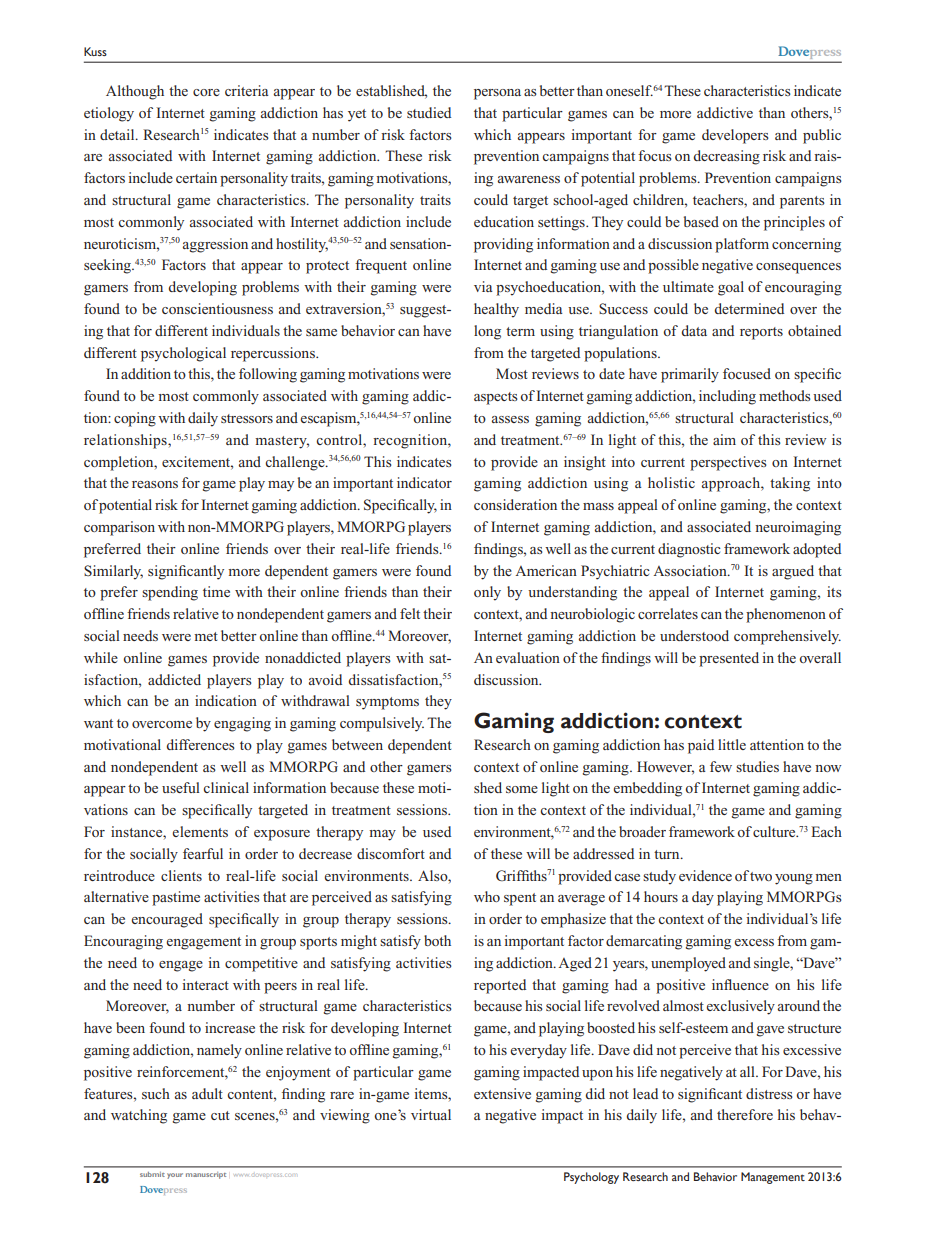 The width and height of the document is (952, 1233). What do you see at coordinates (206, 92) in the document?
I see `core` at bounding box center [206, 92].
